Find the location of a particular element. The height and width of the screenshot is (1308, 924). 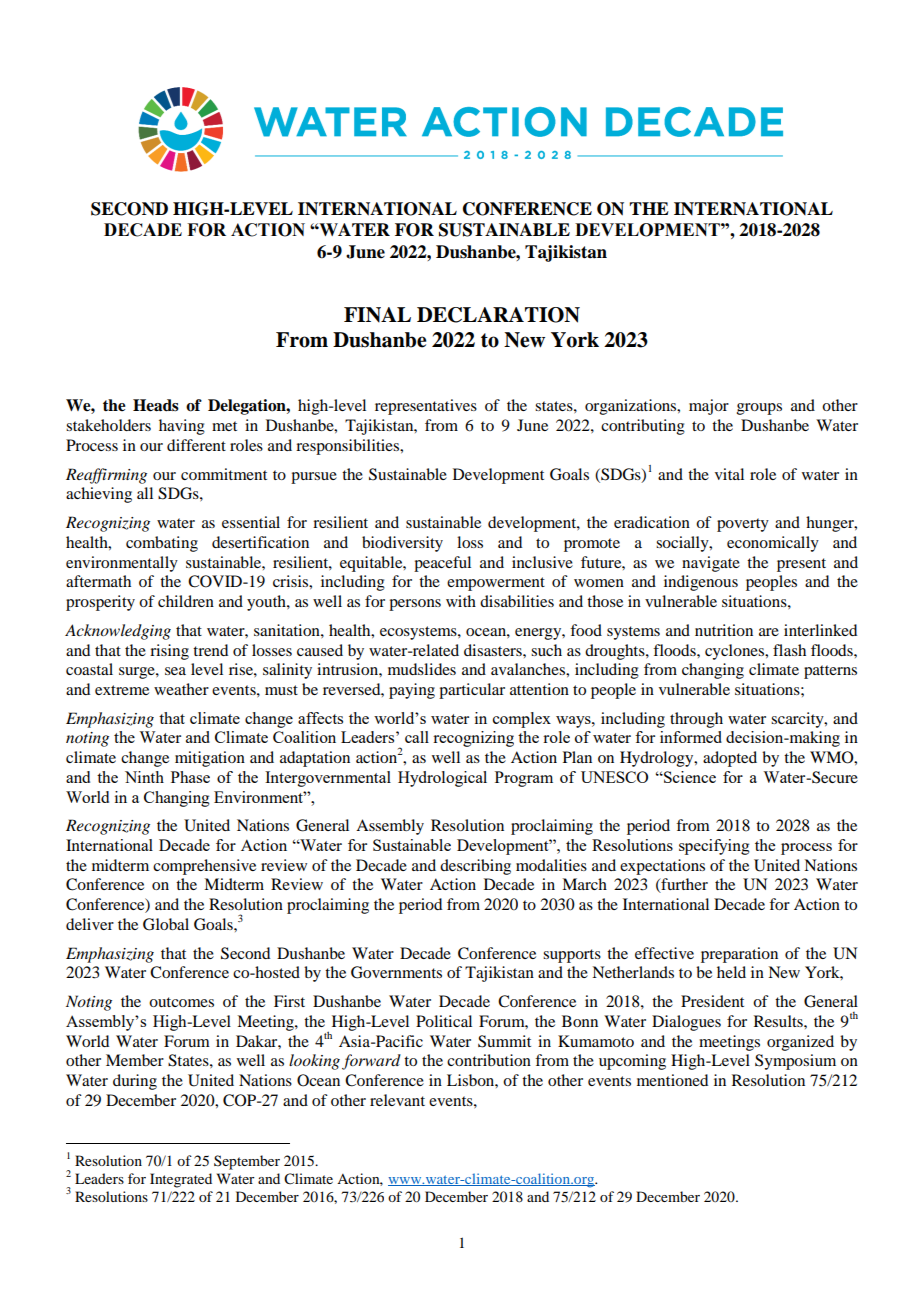

adopted is located at coordinates (730, 759).
